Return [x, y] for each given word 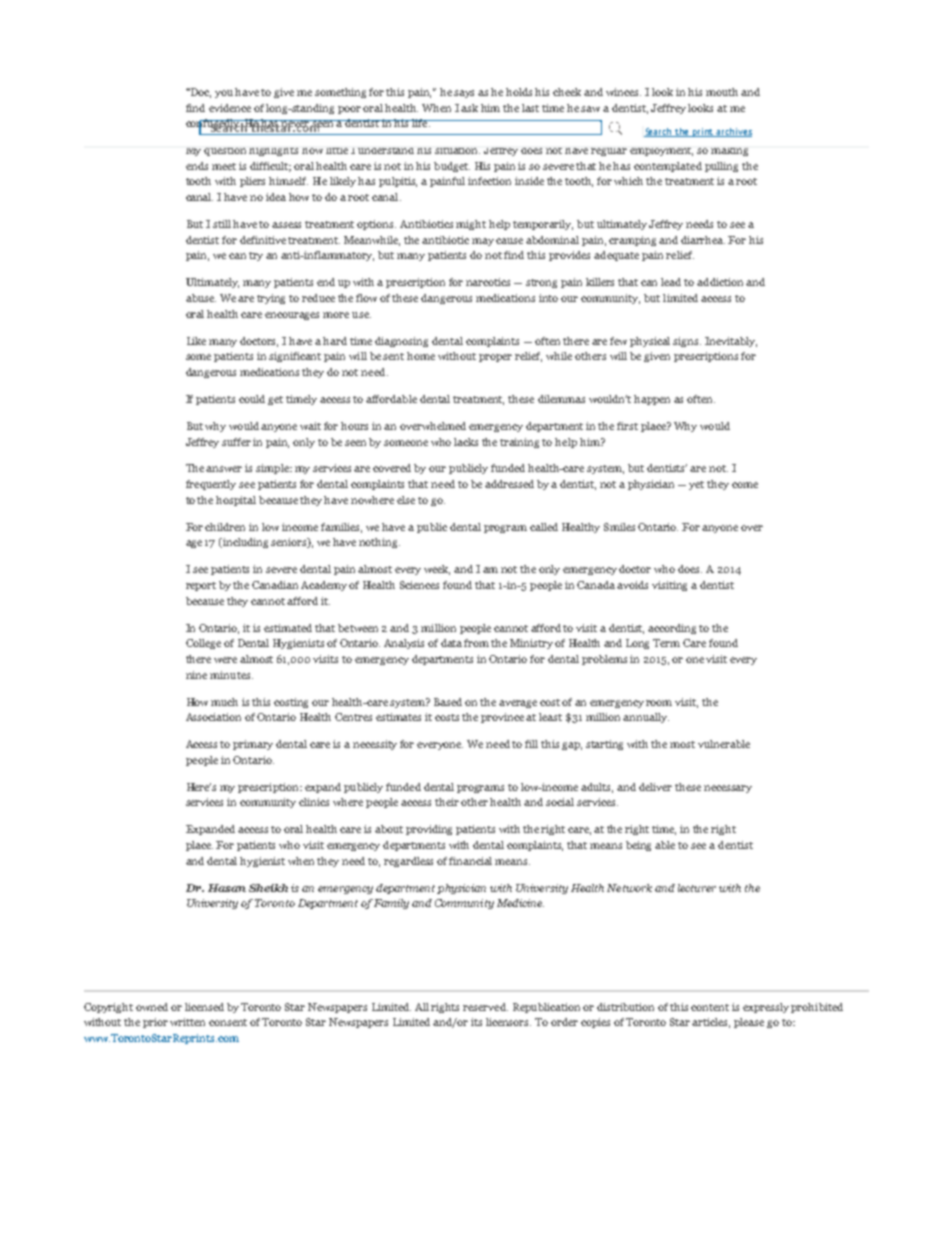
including [244, 543]
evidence [230, 108]
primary [253, 745]
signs [687, 342]
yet [696, 485]
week [437, 570]
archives [733, 132]
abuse [201, 298]
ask [469, 108]
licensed [204, 1007]
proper [495, 358]
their [447, 802]
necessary [728, 789]
